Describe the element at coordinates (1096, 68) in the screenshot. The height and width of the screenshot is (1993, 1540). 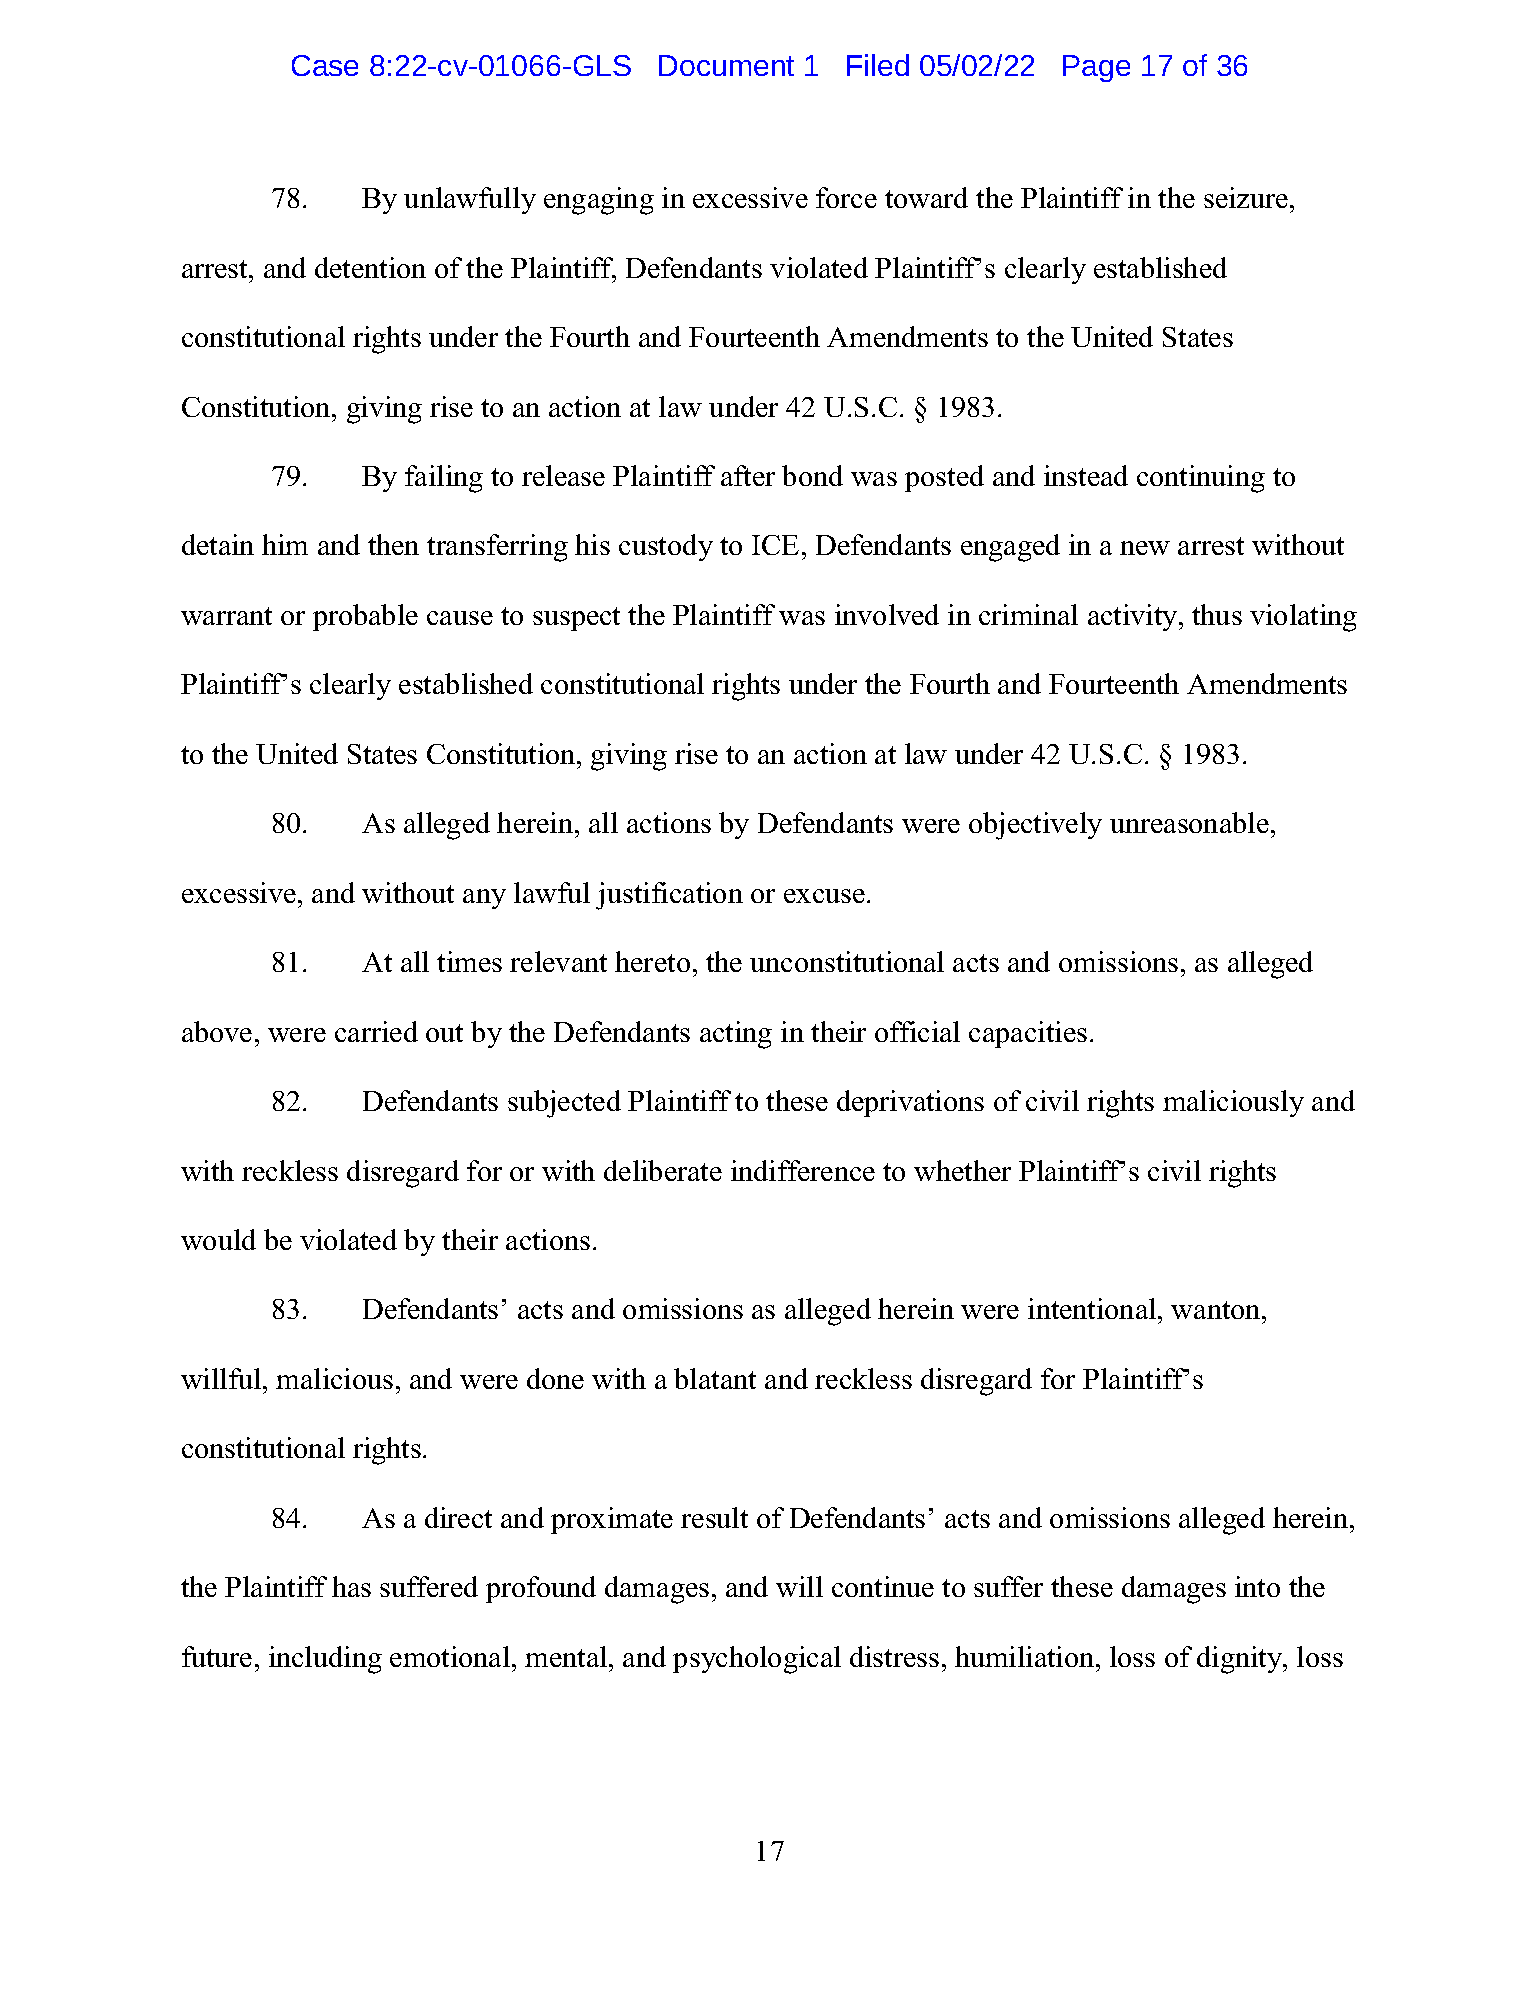
I see `Page` at that location.
